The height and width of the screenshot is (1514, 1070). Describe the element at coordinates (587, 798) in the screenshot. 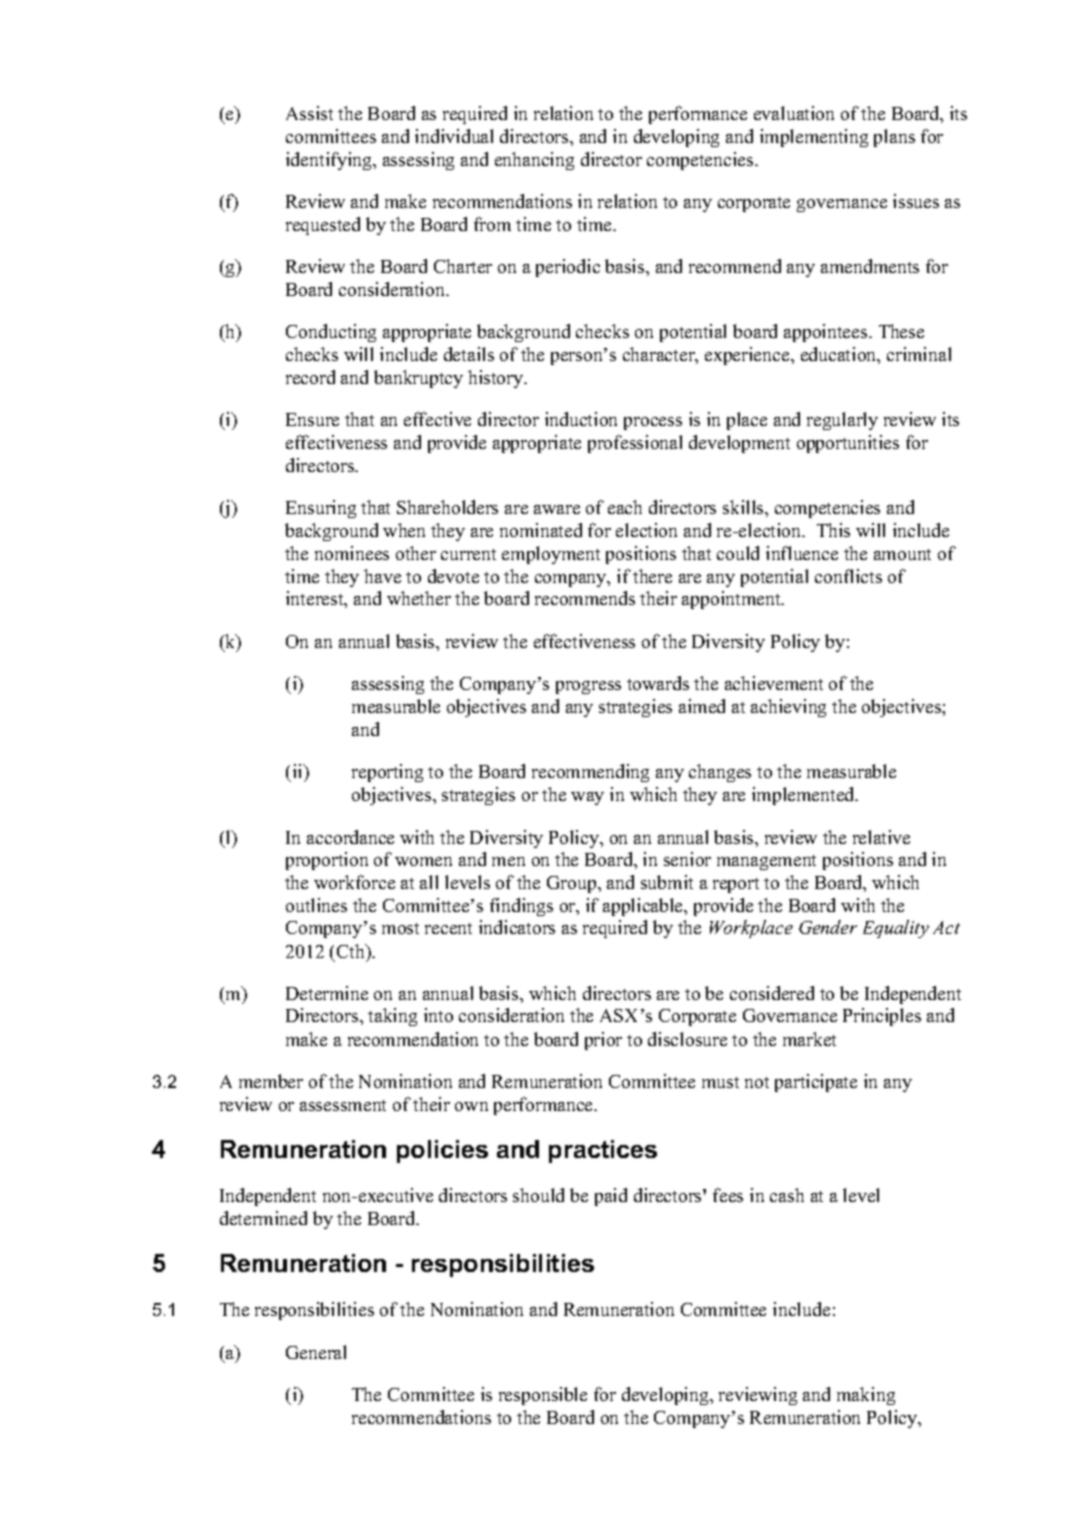

I see `way` at that location.
